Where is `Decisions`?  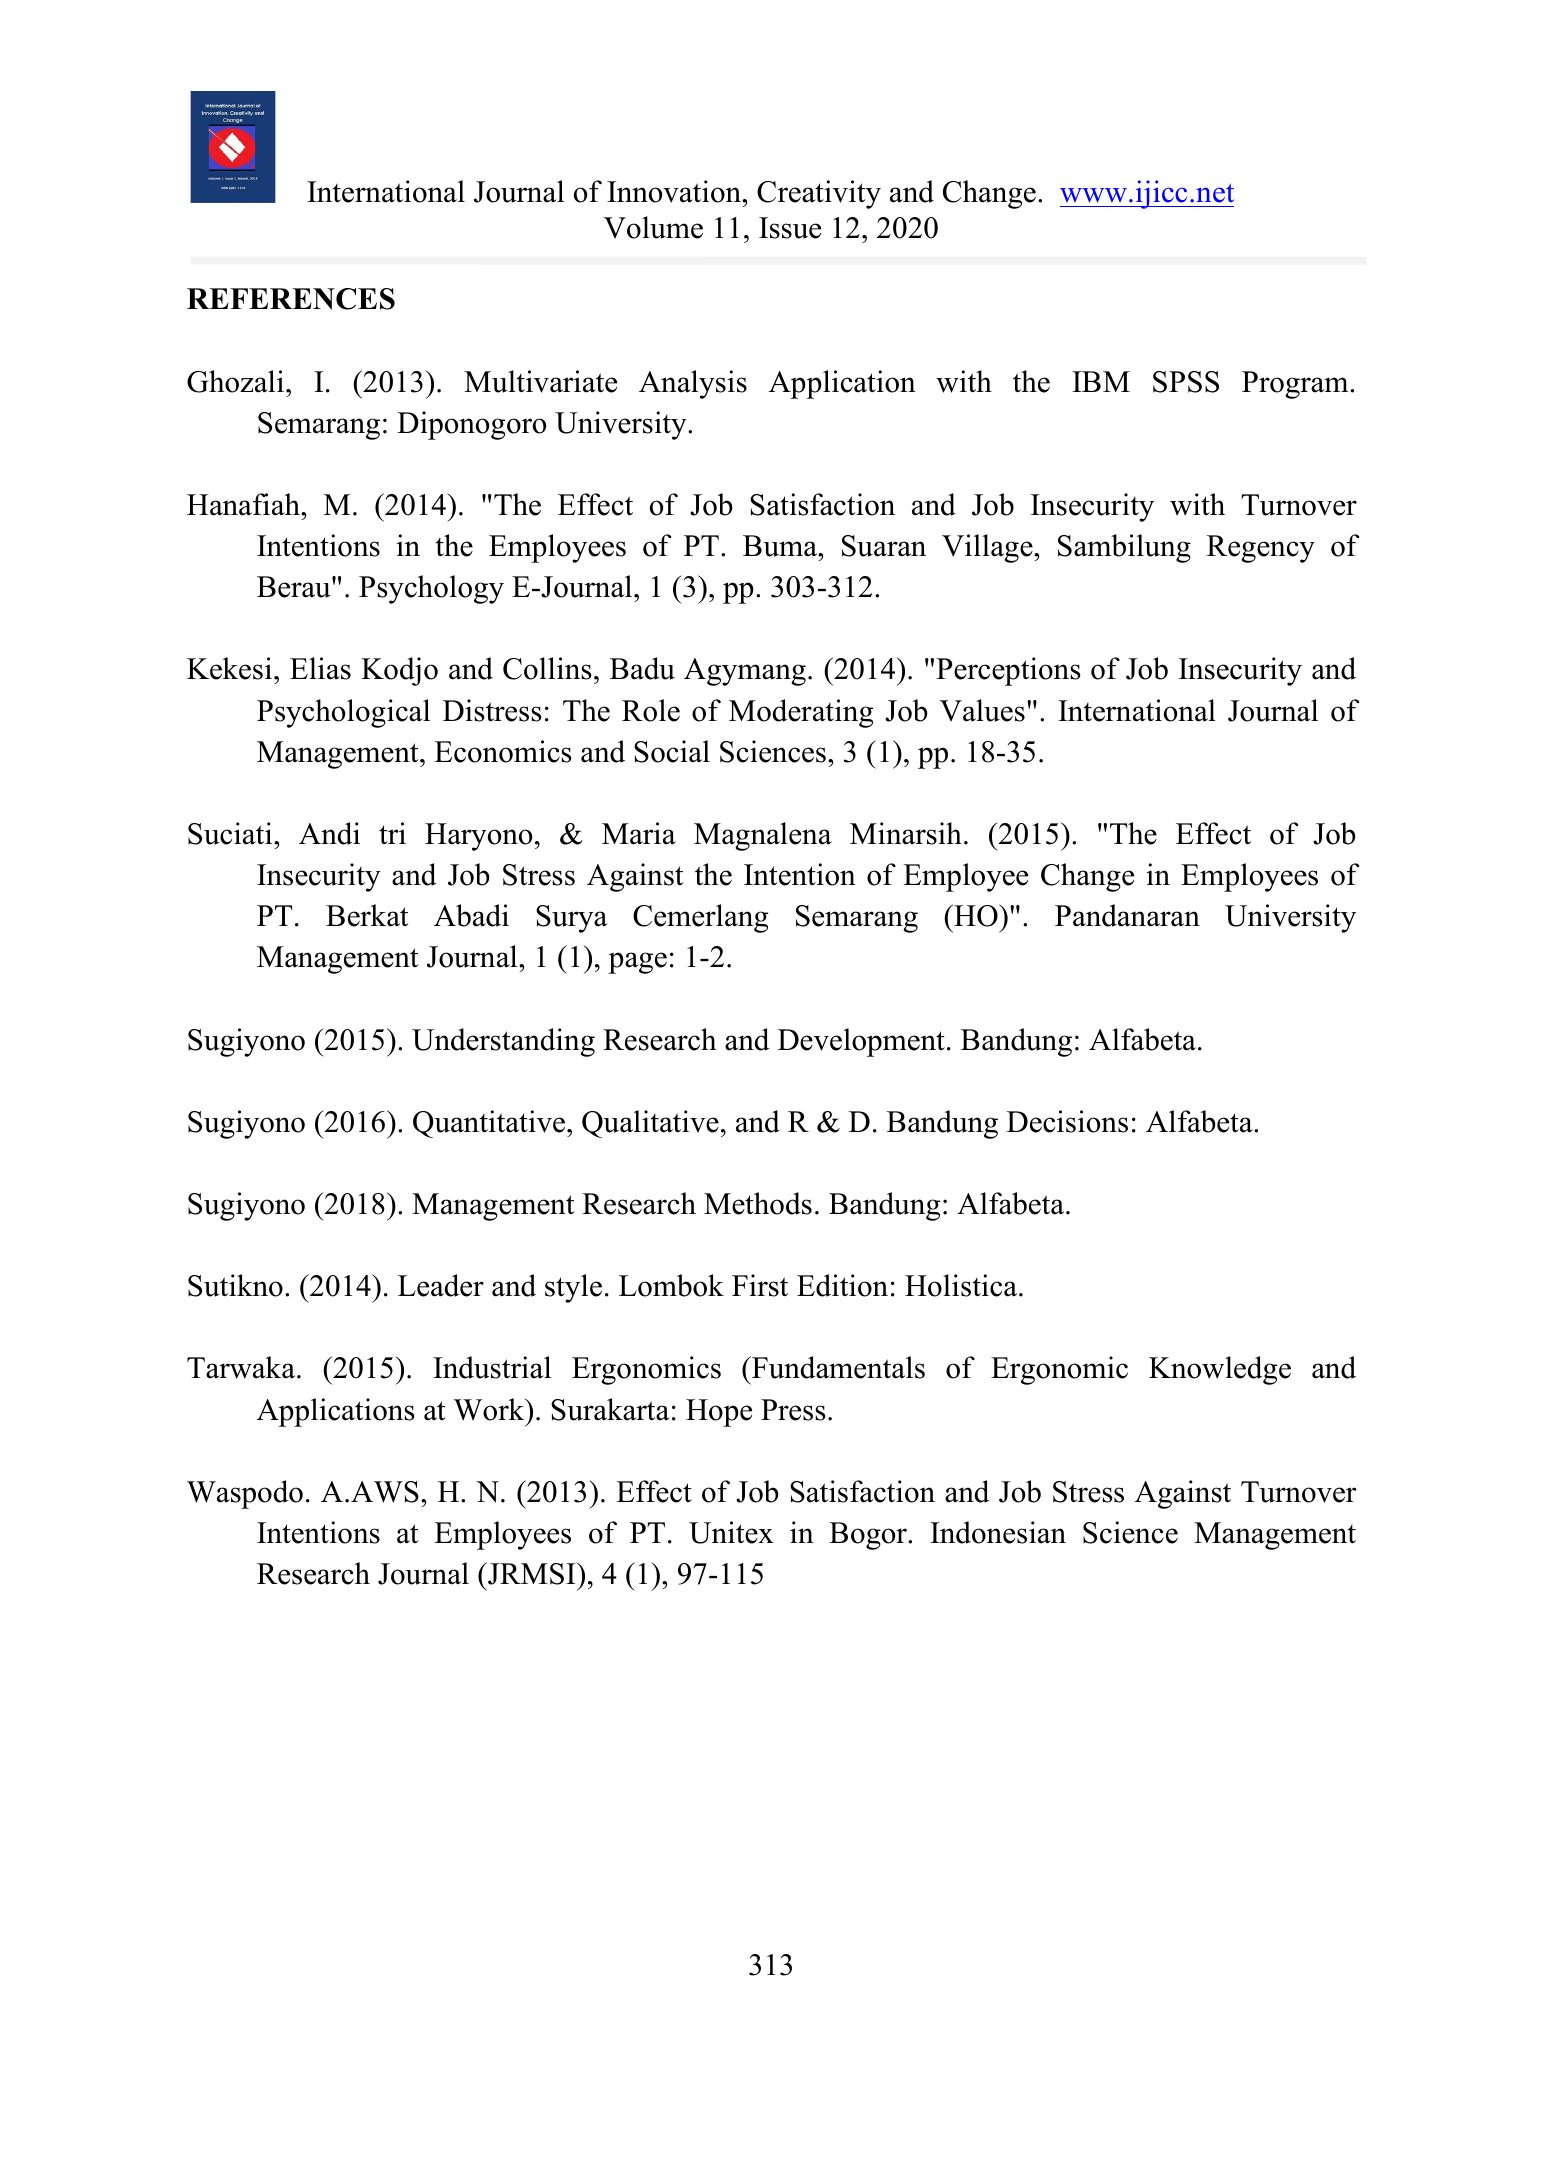 Decisions is located at coordinates (1067, 1121).
